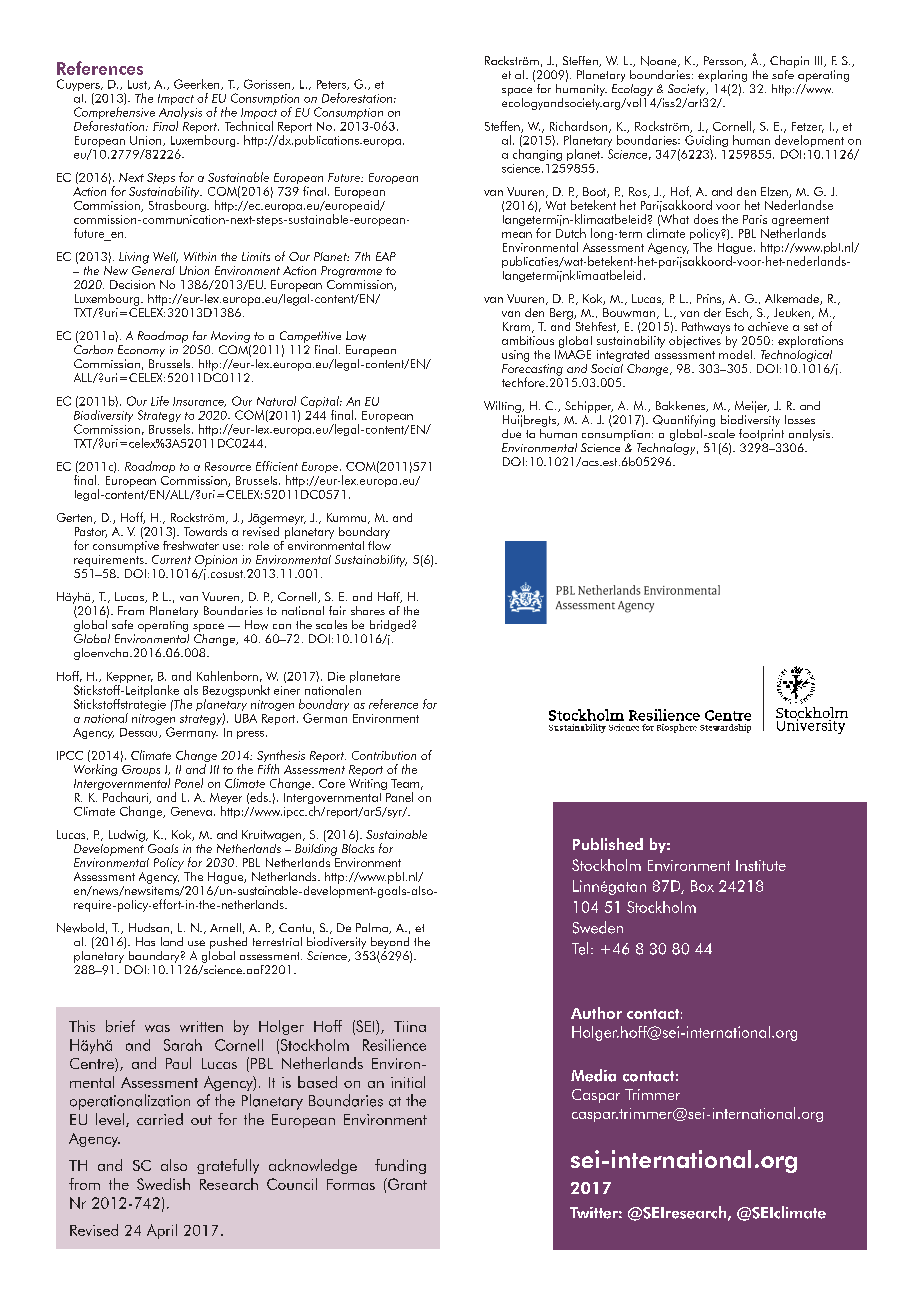 The height and width of the page is (1308, 924). I want to click on Hudson, so click(149, 927).
